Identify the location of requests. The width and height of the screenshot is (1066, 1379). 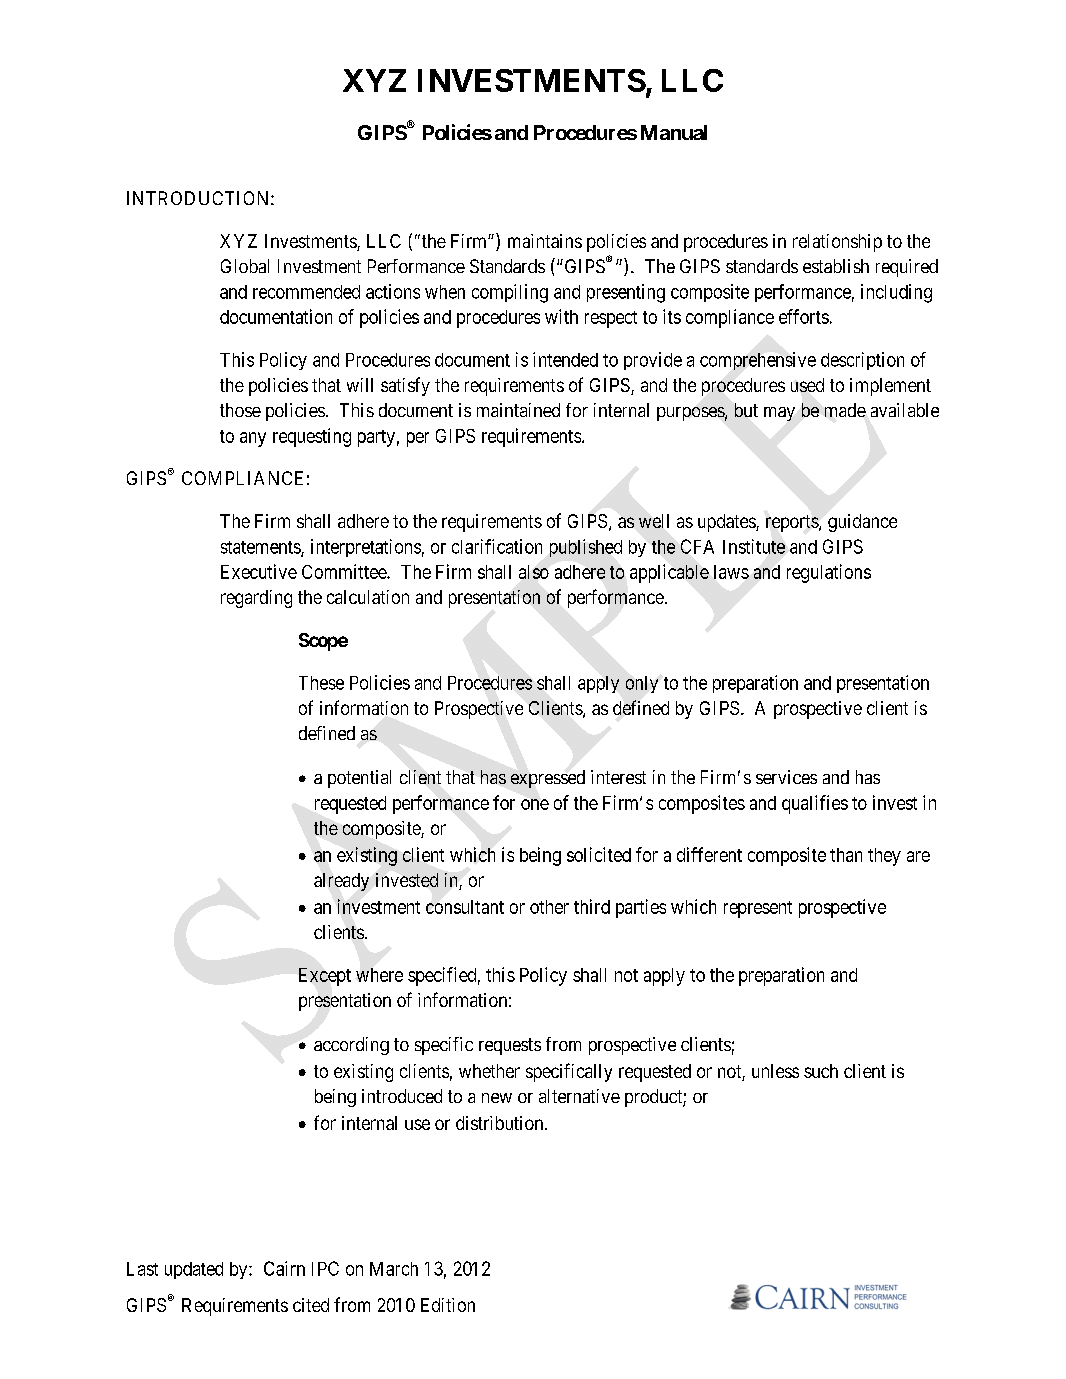
(510, 1046).
